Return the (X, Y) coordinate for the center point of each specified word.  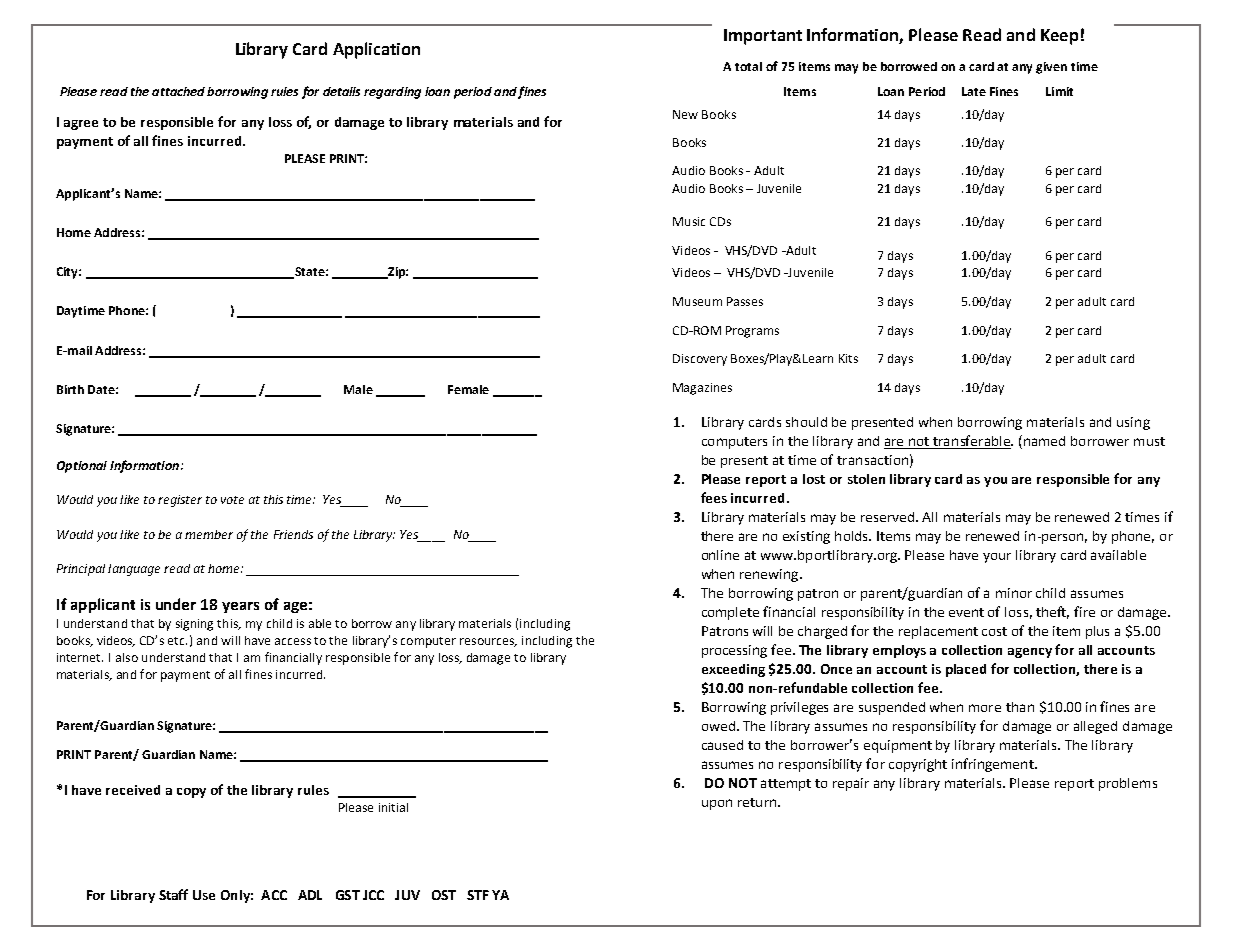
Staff (173, 894)
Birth (70, 389)
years (240, 607)
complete (730, 613)
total (748, 66)
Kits (848, 358)
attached (178, 91)
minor (1014, 593)
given (1051, 68)
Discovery (700, 360)
